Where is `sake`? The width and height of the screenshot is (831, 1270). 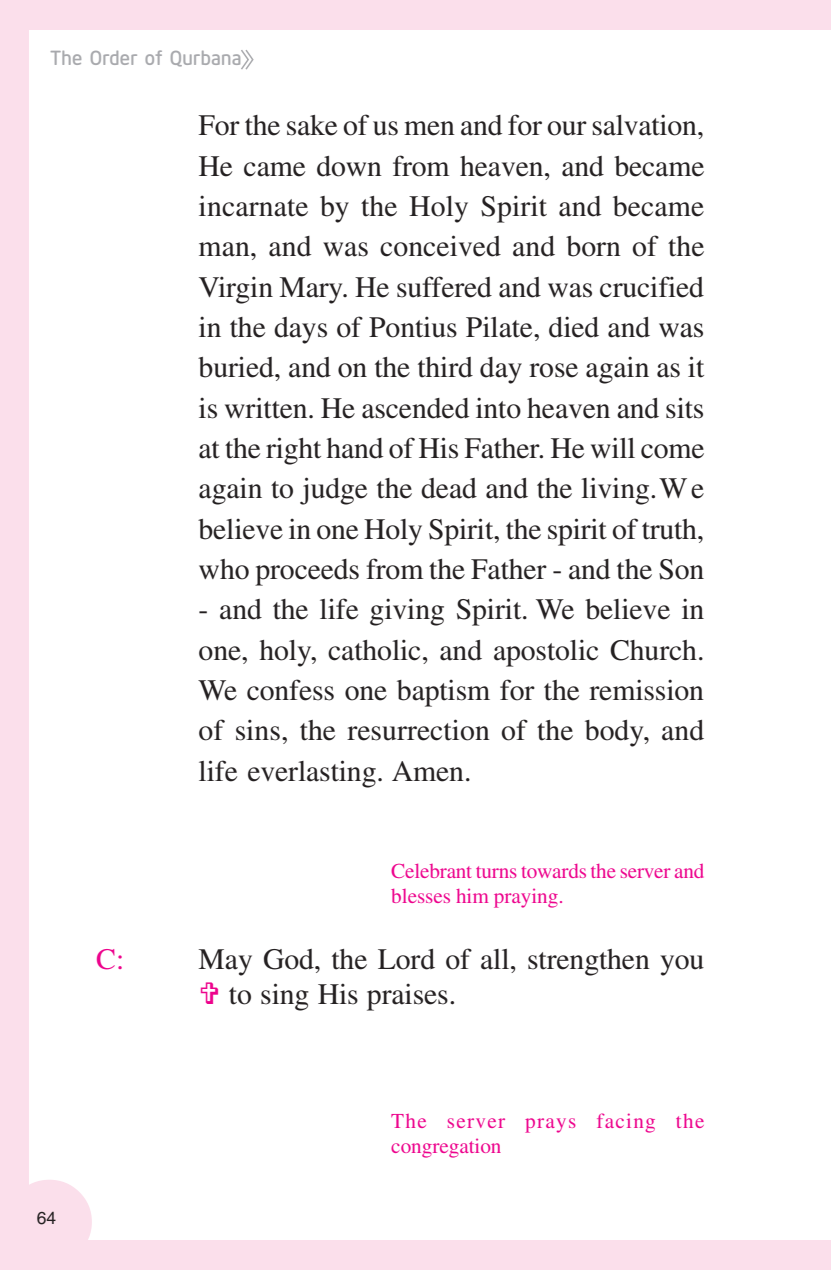
sake is located at coordinates (312, 125).
